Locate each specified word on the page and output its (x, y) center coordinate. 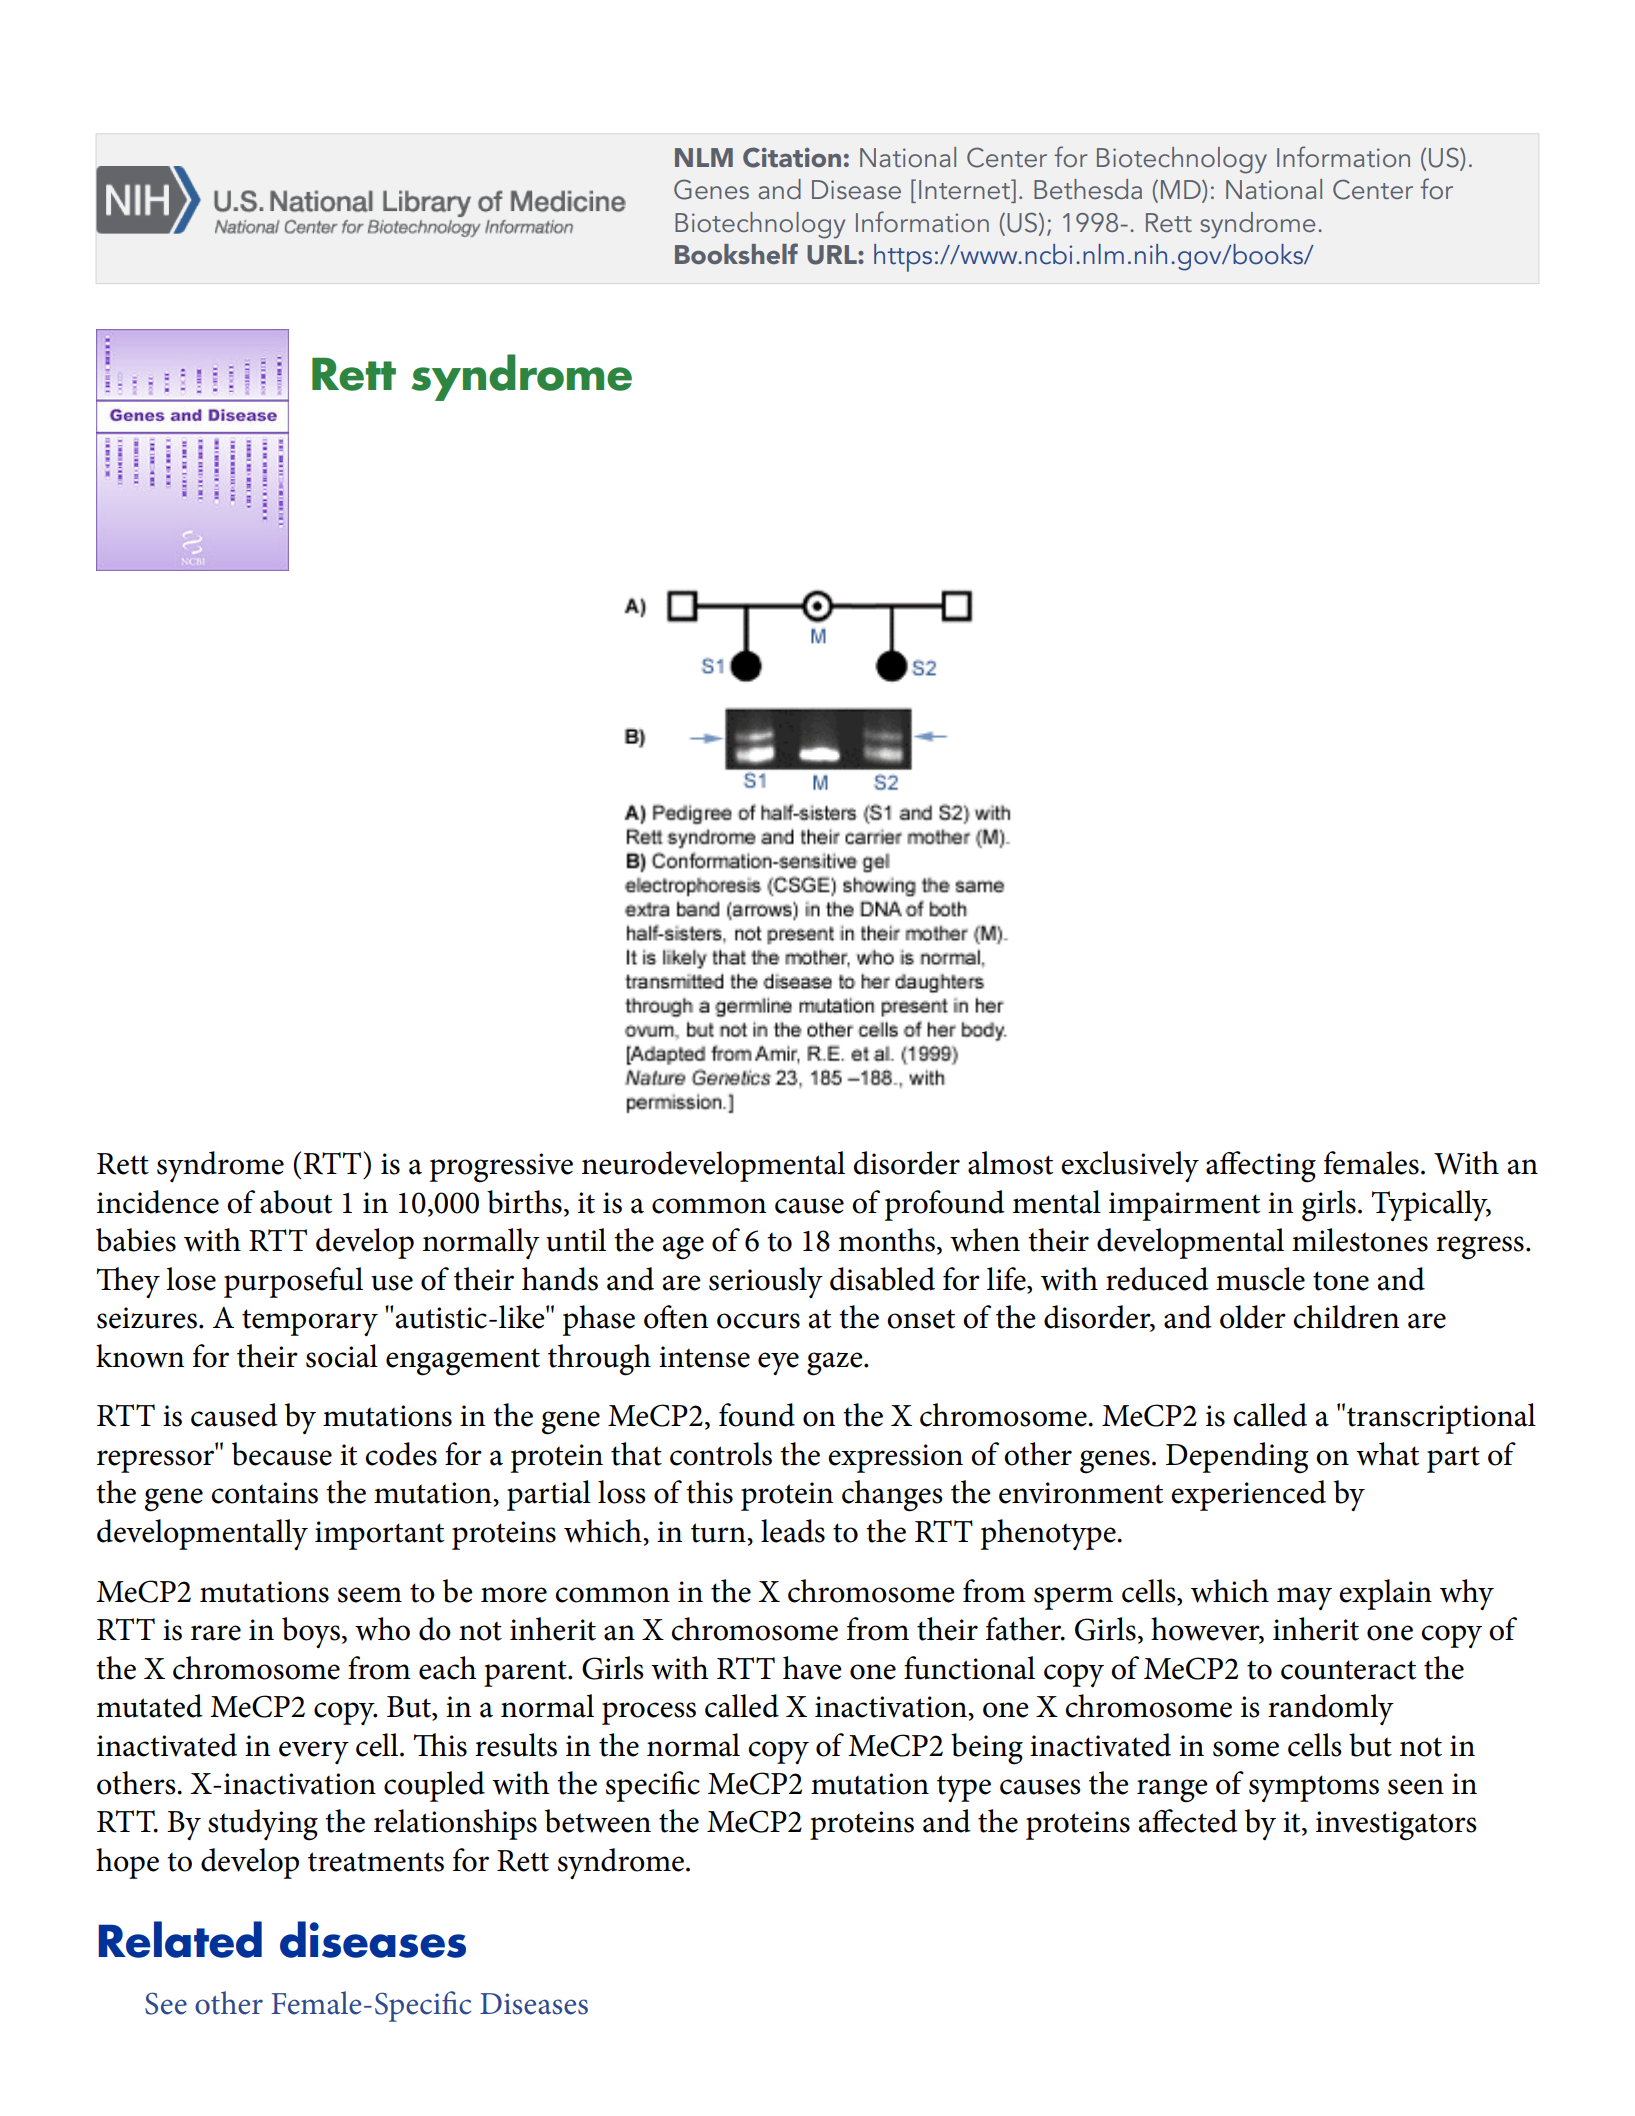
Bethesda (1088, 189)
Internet (965, 189)
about (296, 1202)
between (598, 1821)
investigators (1396, 1826)
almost (1010, 1163)
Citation (792, 157)
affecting (1261, 1167)
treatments (376, 1862)
